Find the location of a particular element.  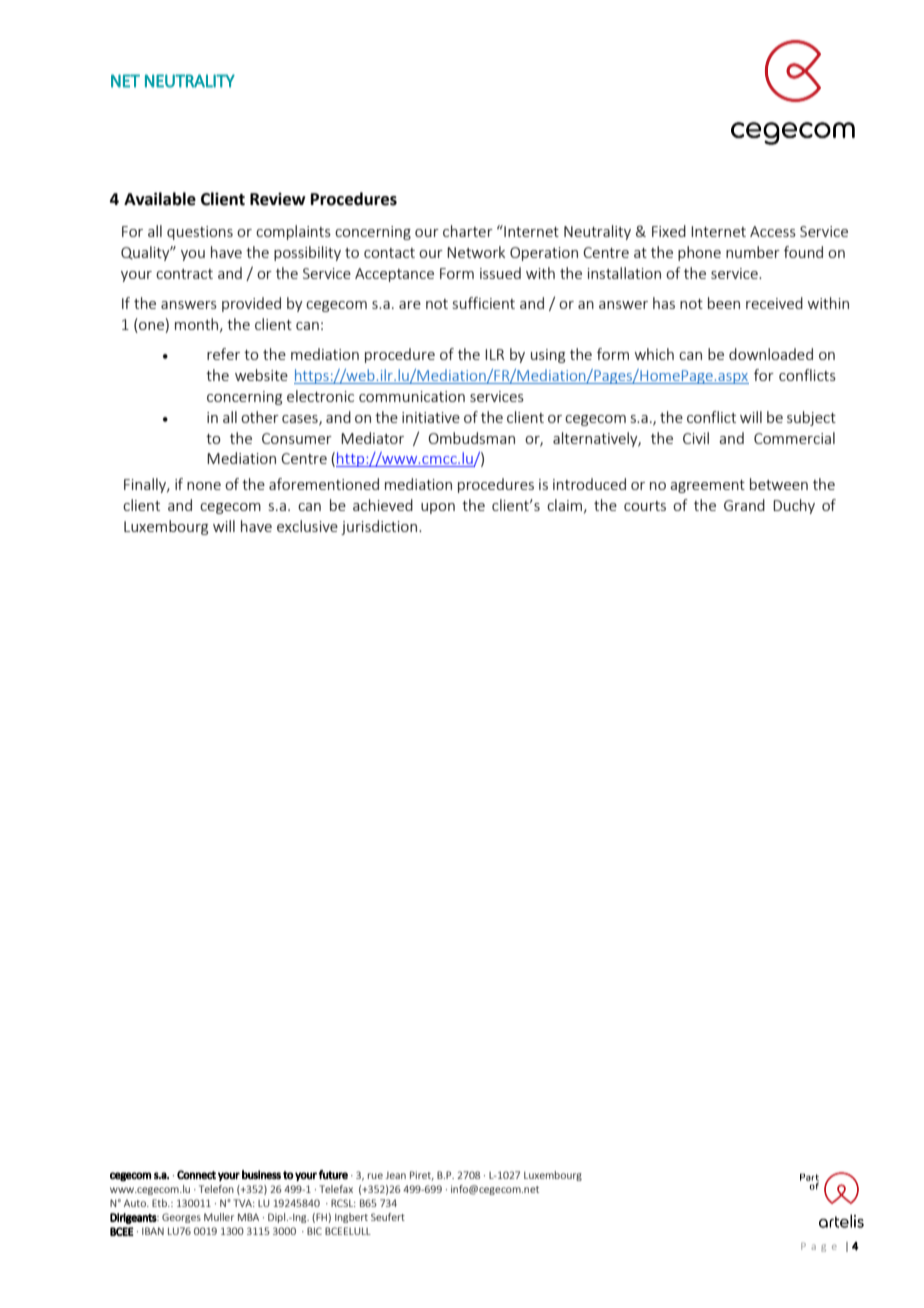

achieved is located at coordinates (383, 505).
